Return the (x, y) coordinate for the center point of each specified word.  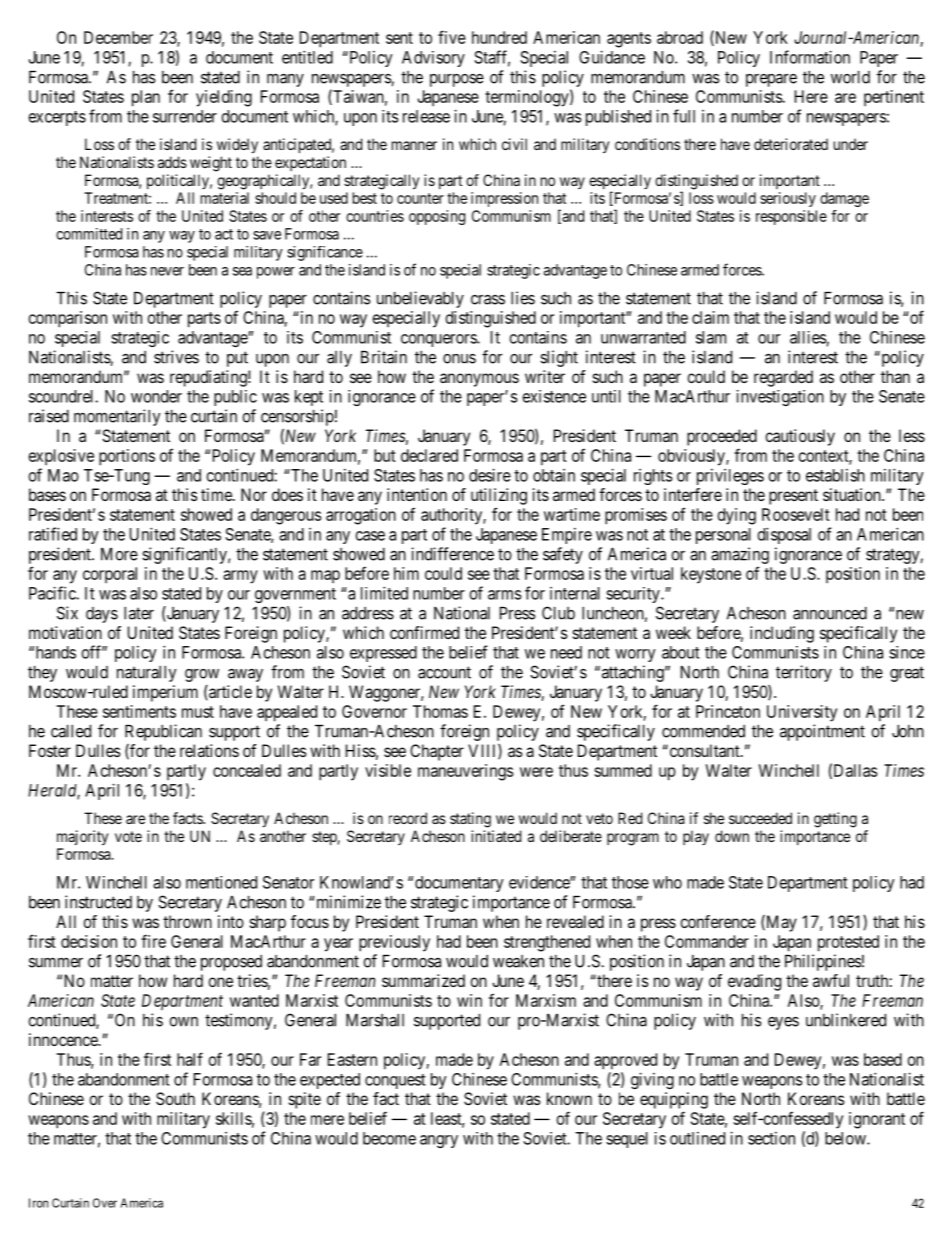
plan (146, 98)
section (771, 1138)
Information (810, 57)
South (175, 1098)
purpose (457, 80)
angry (439, 1141)
